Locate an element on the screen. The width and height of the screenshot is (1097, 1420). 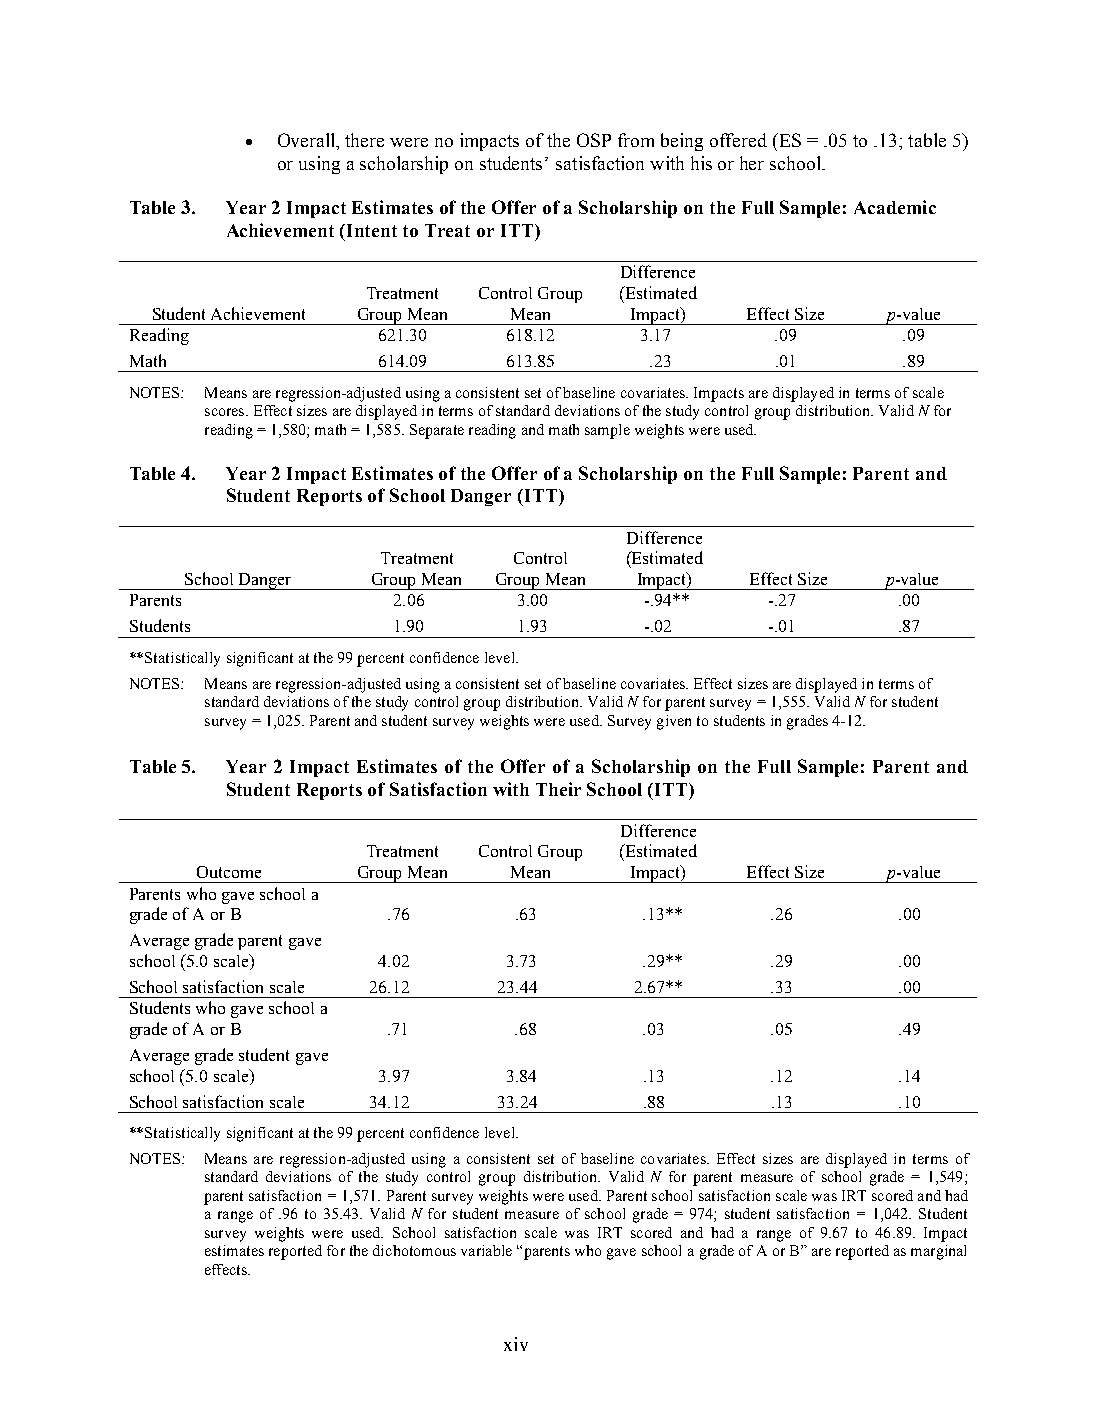
Academic is located at coordinates (895, 207).
